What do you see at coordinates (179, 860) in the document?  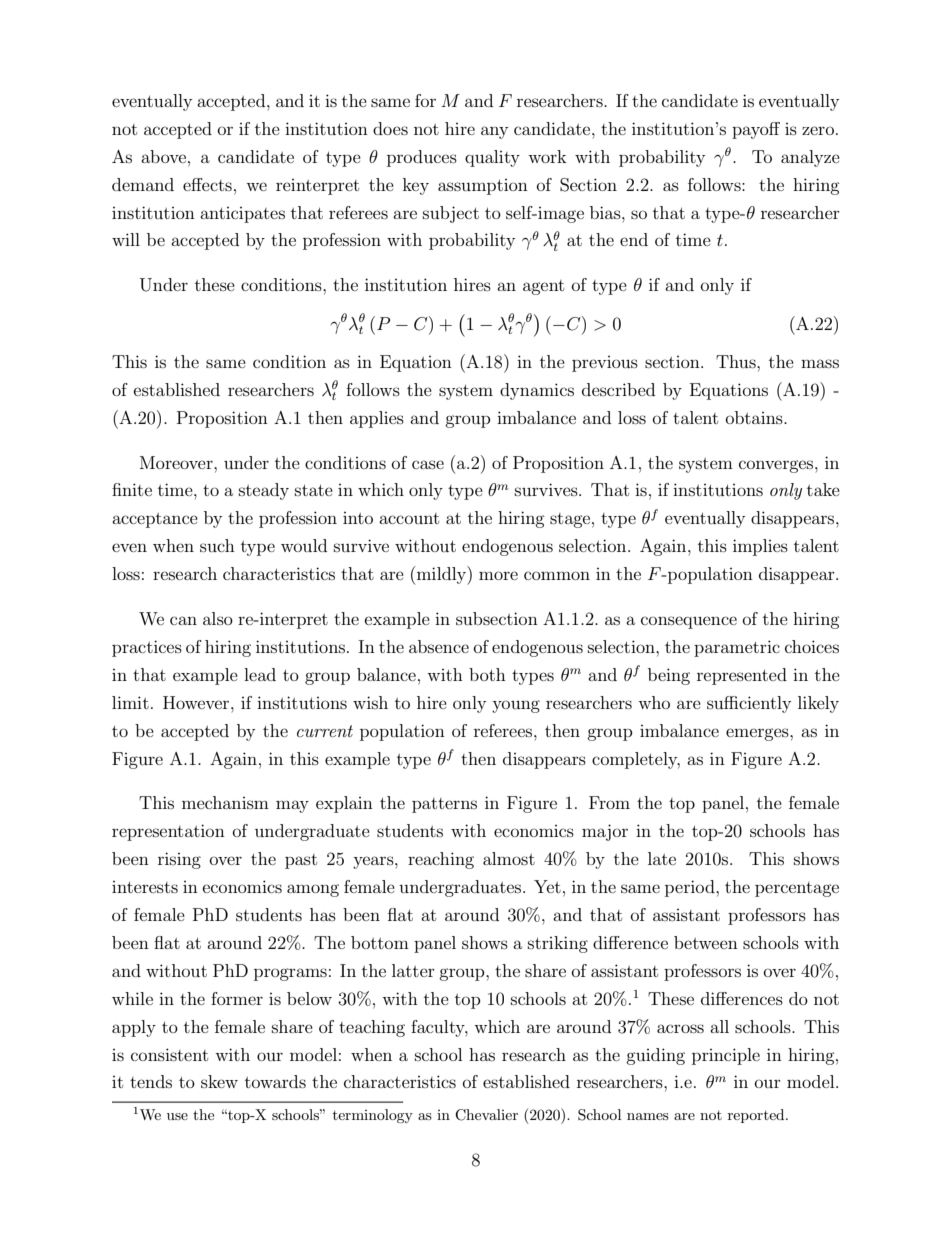 I see `rising` at bounding box center [179, 860].
